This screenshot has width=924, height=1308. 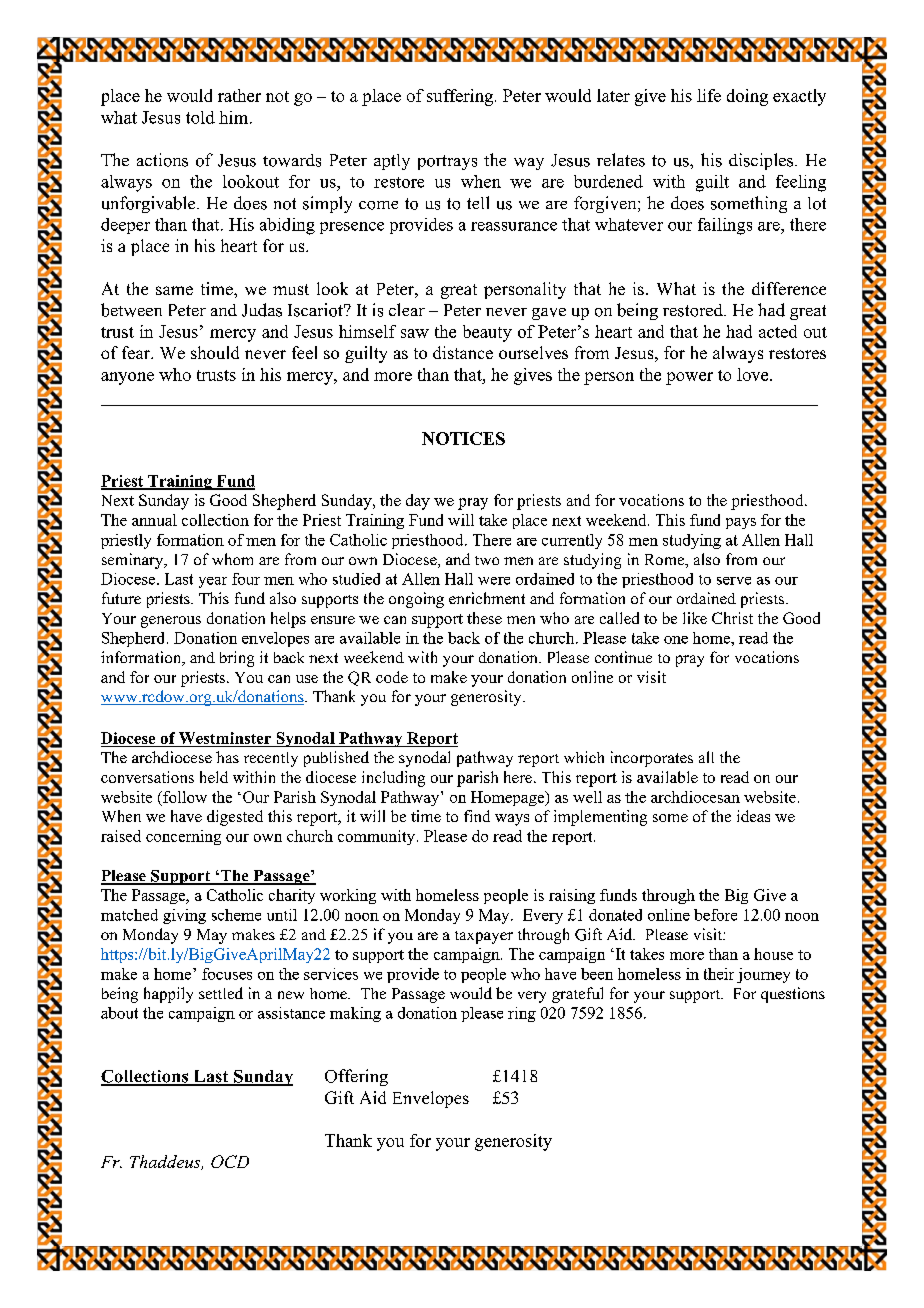 What do you see at coordinates (230, 1161) in the screenshot?
I see `OCD` at bounding box center [230, 1161].
